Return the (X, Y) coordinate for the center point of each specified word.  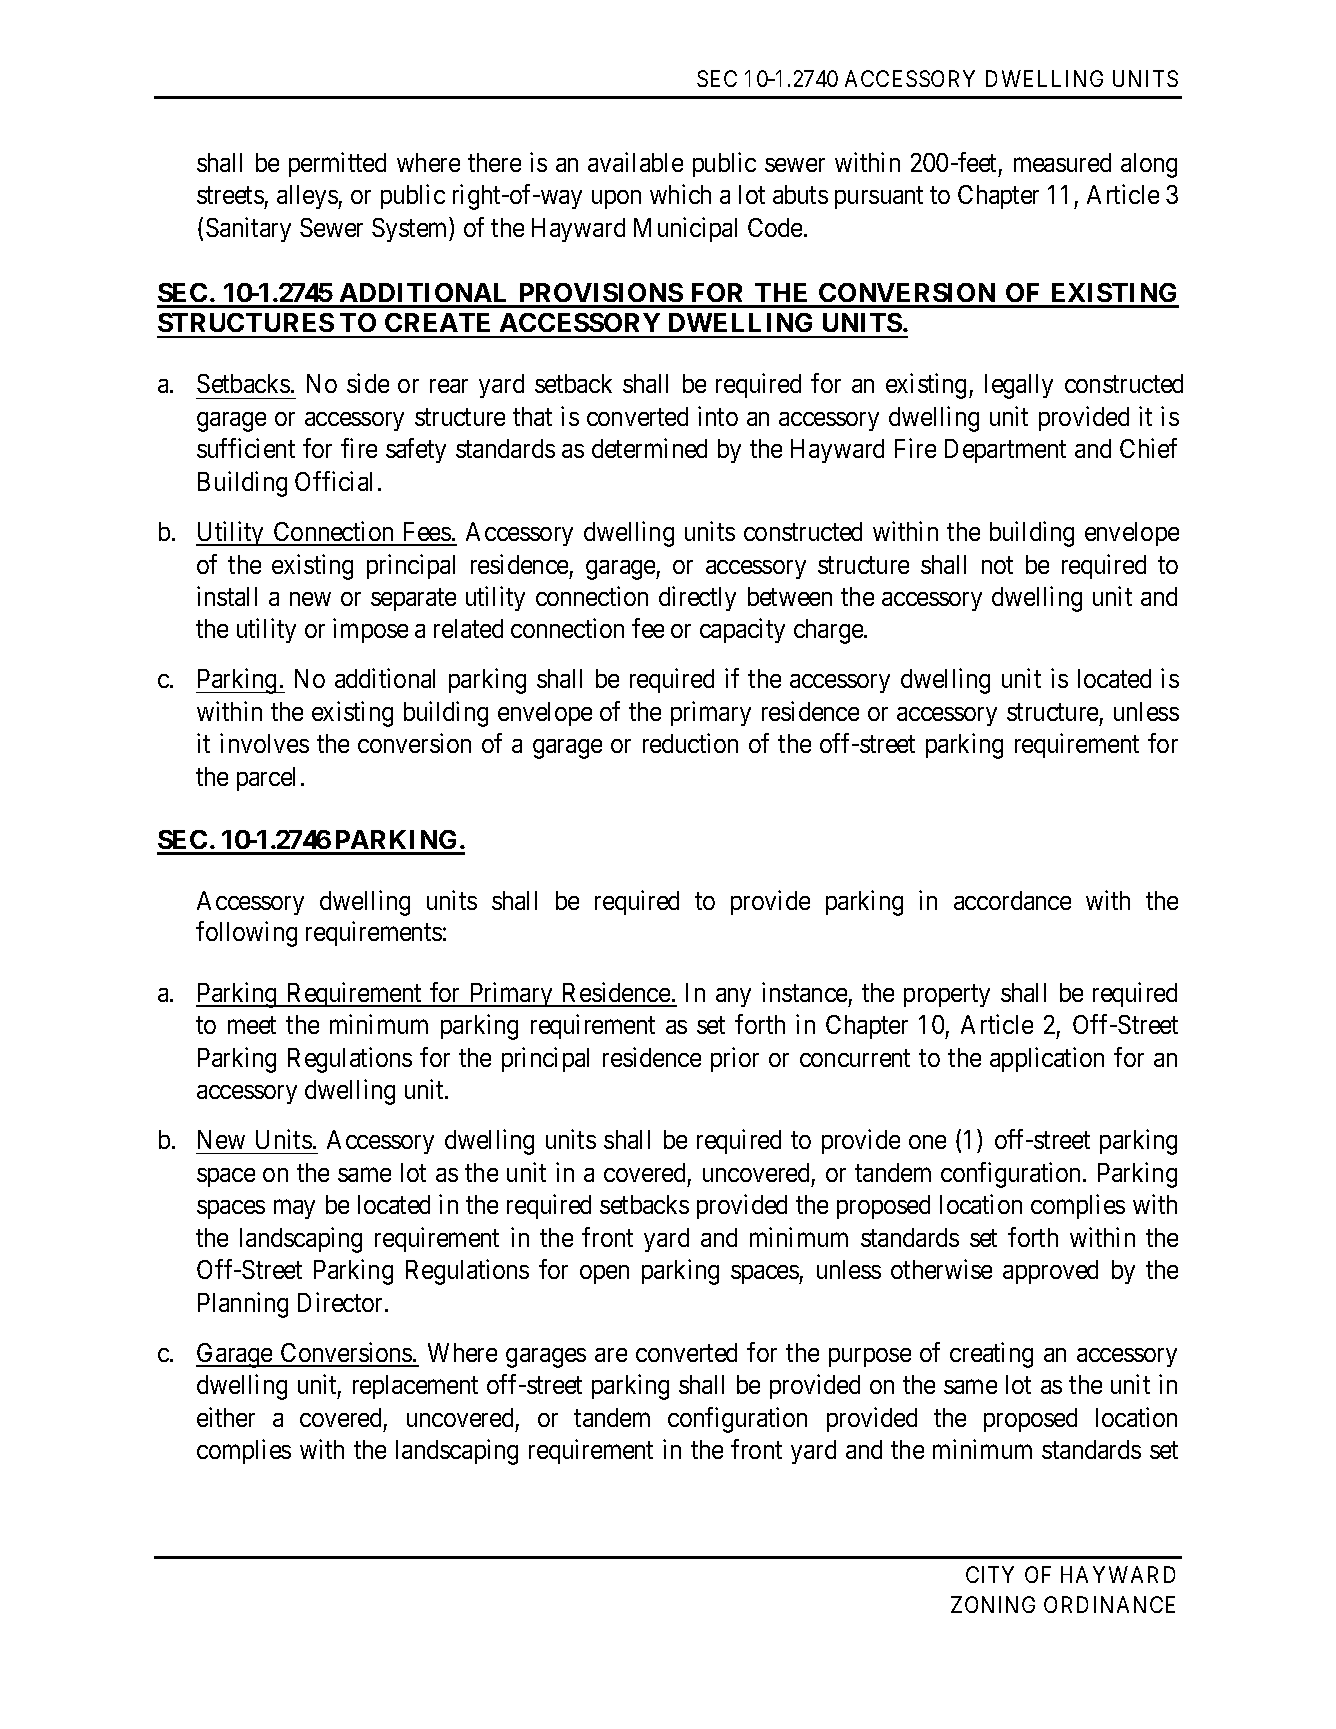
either (226, 1417)
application (1047, 1059)
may (294, 1209)
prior (735, 1059)
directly (697, 598)
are (611, 1355)
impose (370, 631)
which (680, 194)
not (997, 565)
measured (1062, 162)
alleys (308, 197)
